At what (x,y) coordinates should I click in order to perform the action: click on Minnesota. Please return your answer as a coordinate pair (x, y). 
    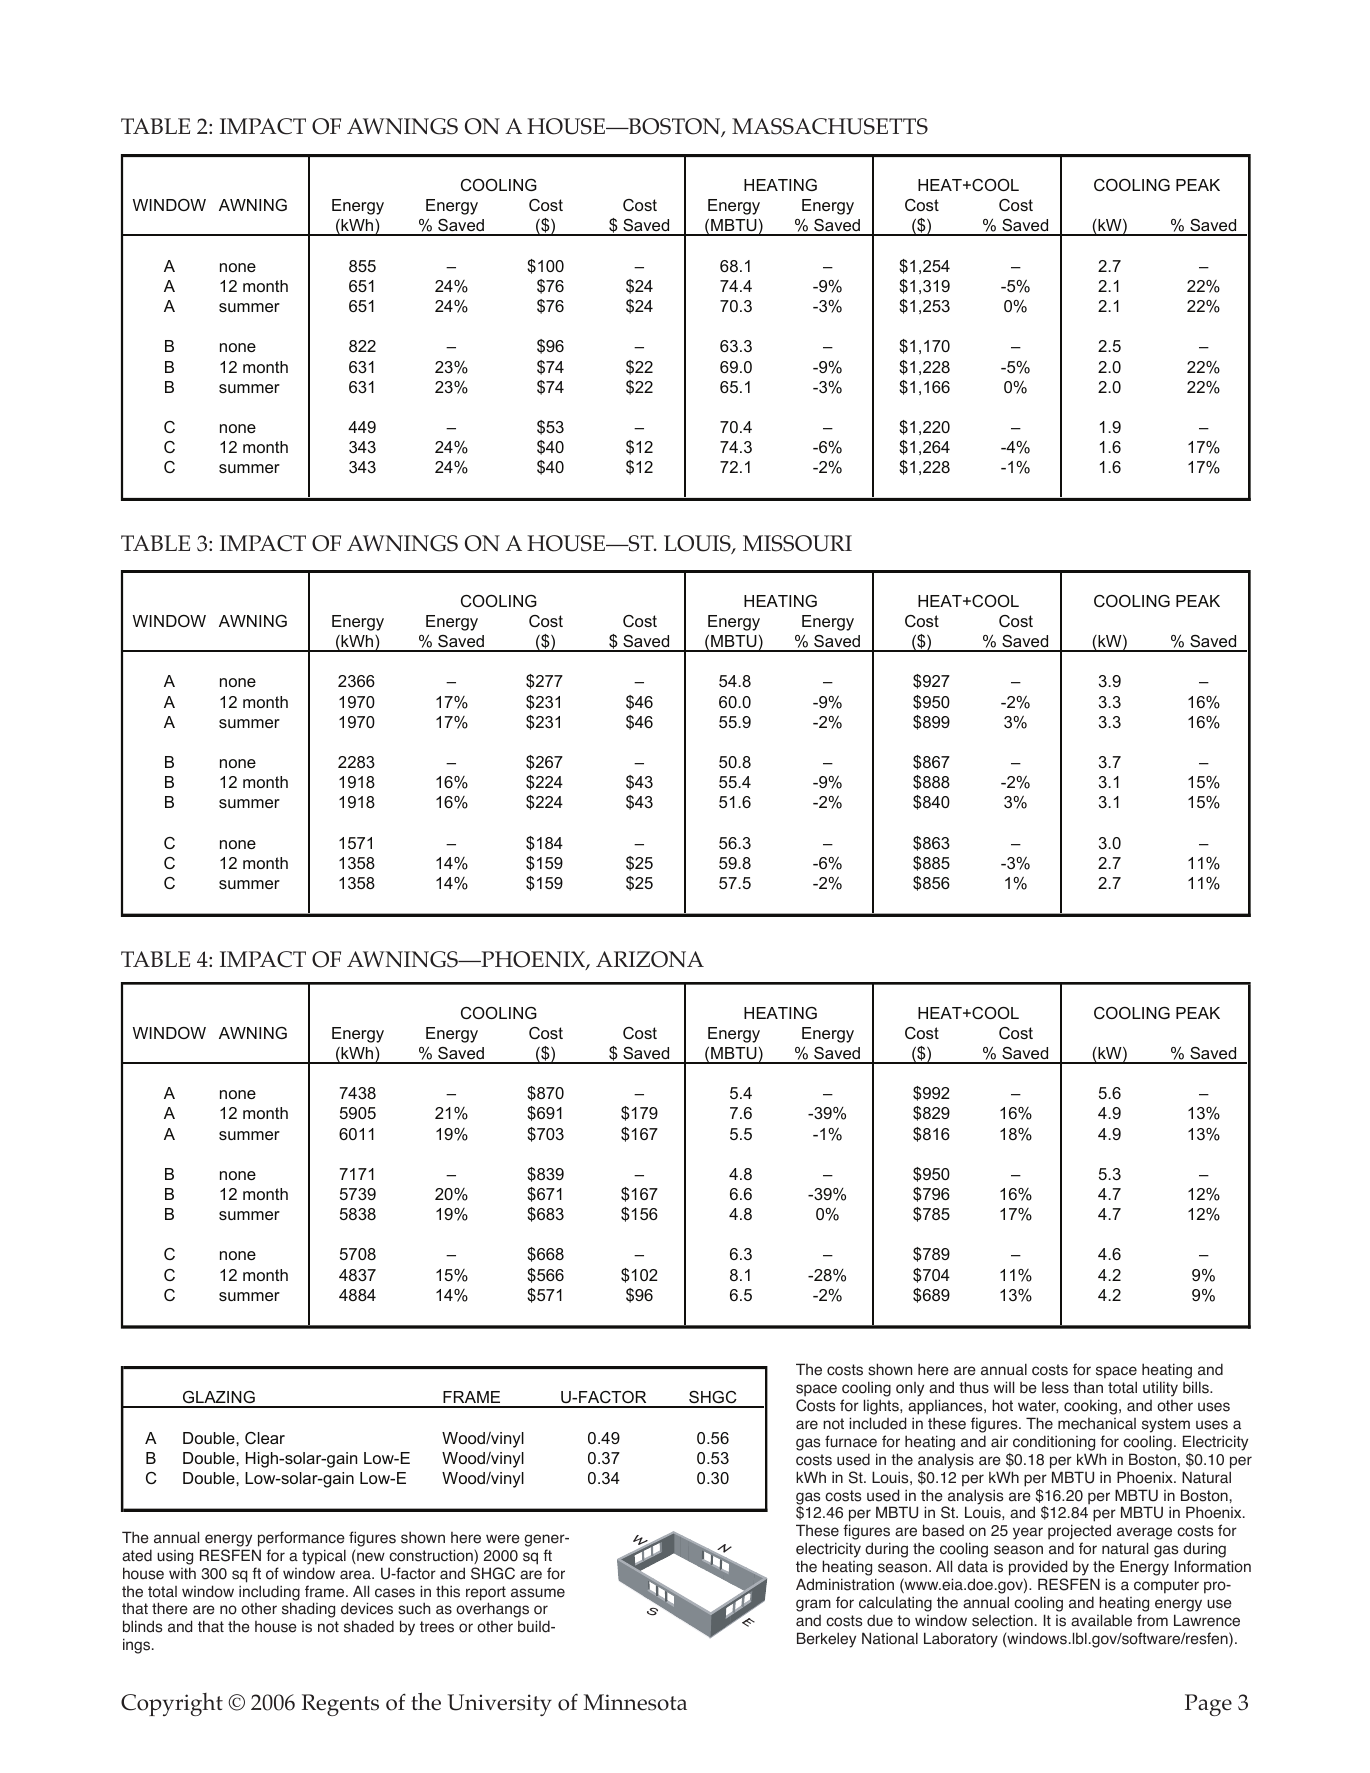
    Looking at the image, I should click on (635, 1702).
